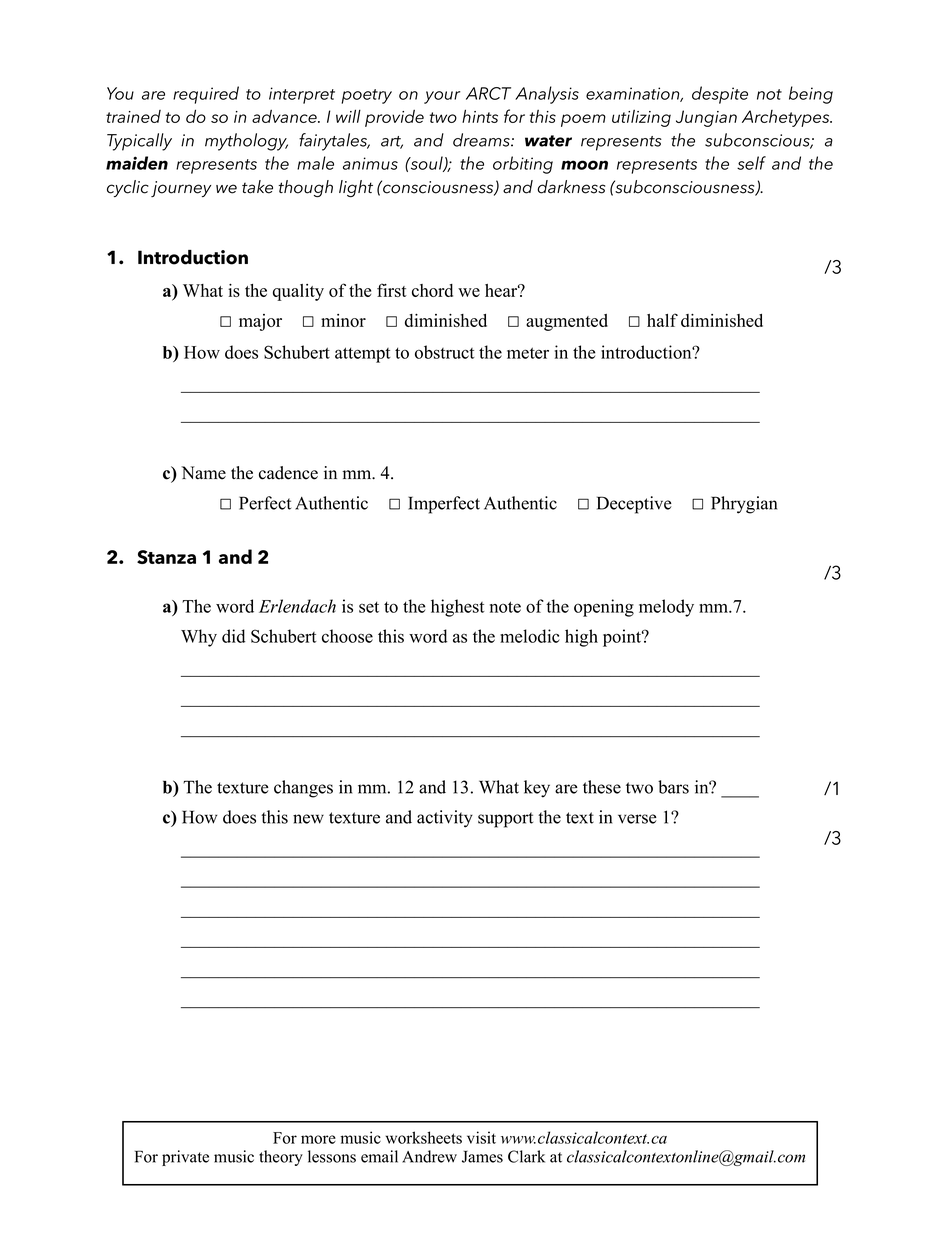  What do you see at coordinates (706, 118) in the page?
I see `Jungian` at bounding box center [706, 118].
